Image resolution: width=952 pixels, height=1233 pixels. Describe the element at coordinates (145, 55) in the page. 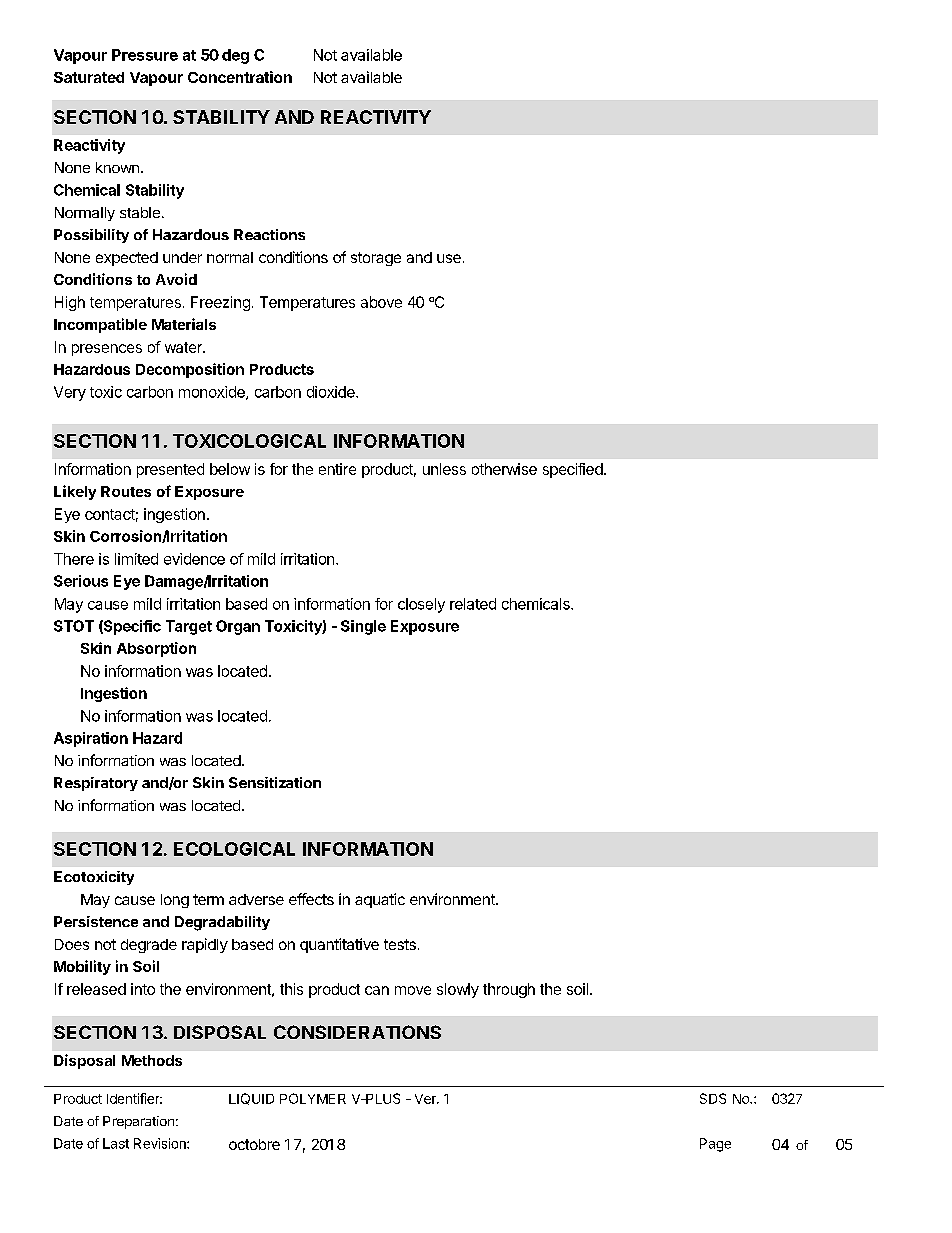

I see `Pressure` at that location.
